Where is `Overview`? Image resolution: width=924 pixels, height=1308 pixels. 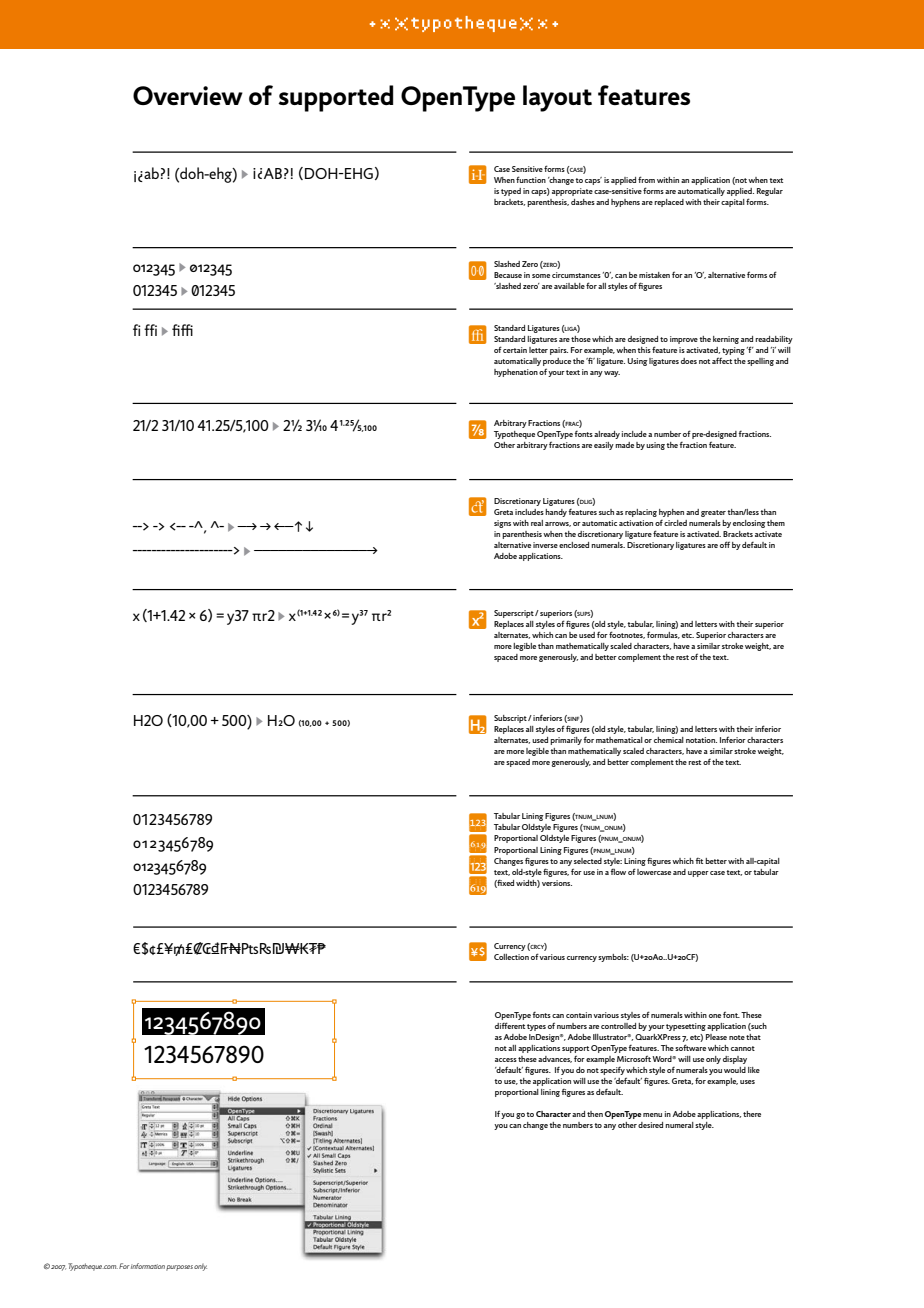 Overview is located at coordinates (188, 95).
